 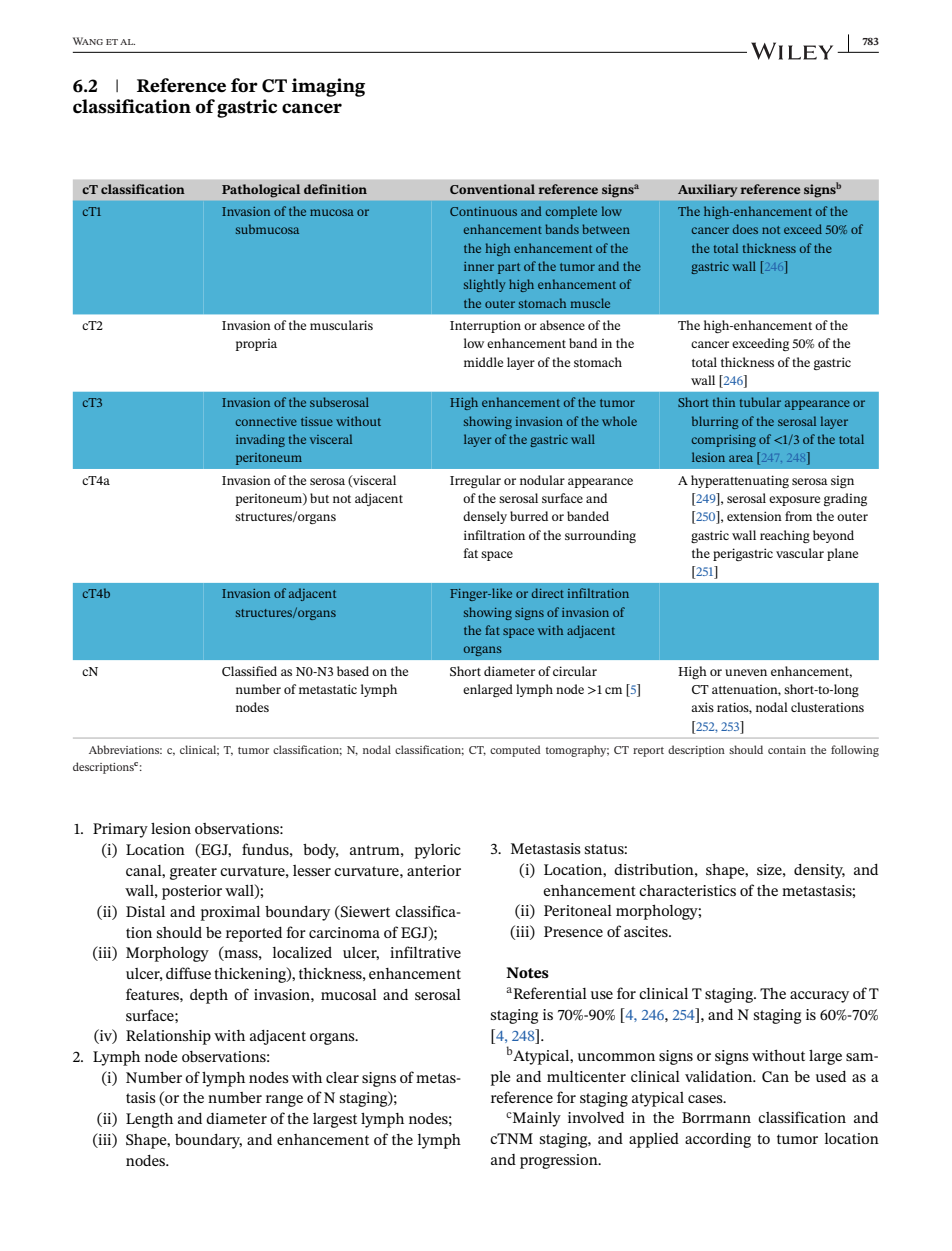 What do you see at coordinates (249, 671) in the screenshot?
I see `Classified` at bounding box center [249, 671].
